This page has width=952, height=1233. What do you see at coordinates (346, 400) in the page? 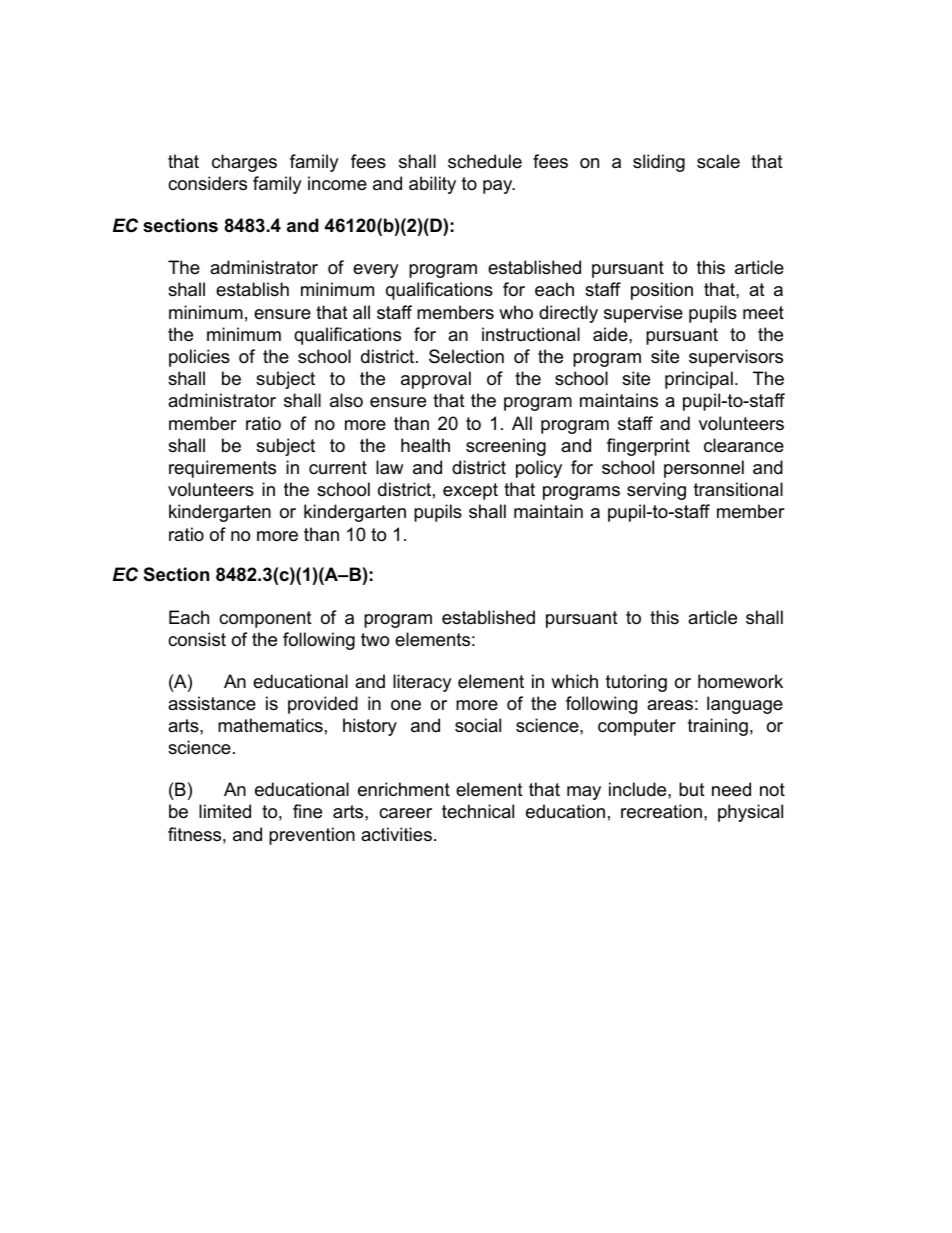
I see `also` at bounding box center [346, 400].
